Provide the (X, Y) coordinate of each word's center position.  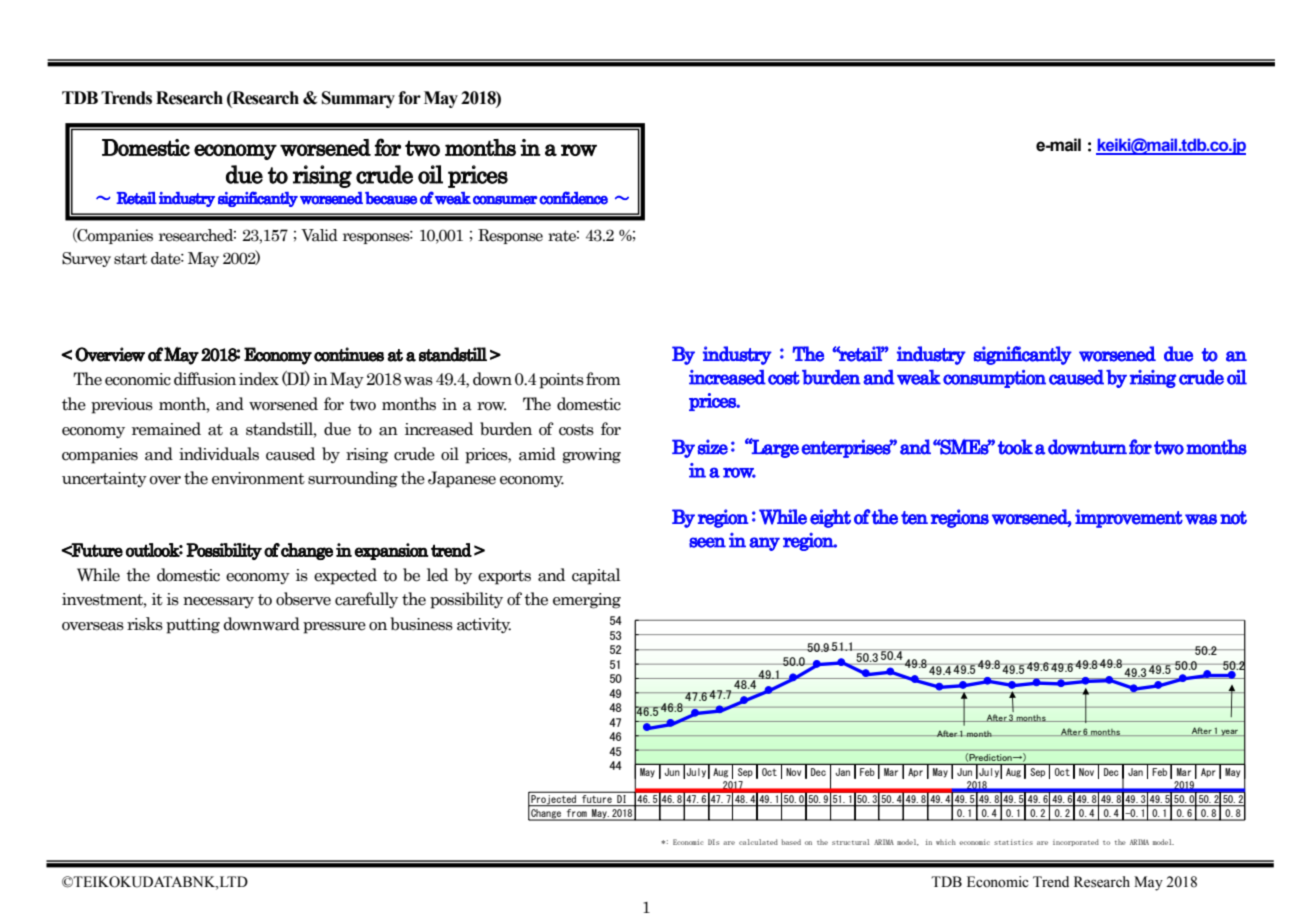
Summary (358, 99)
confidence (573, 198)
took (1015, 447)
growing (591, 456)
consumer (505, 200)
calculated (758, 842)
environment (258, 478)
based (791, 842)
